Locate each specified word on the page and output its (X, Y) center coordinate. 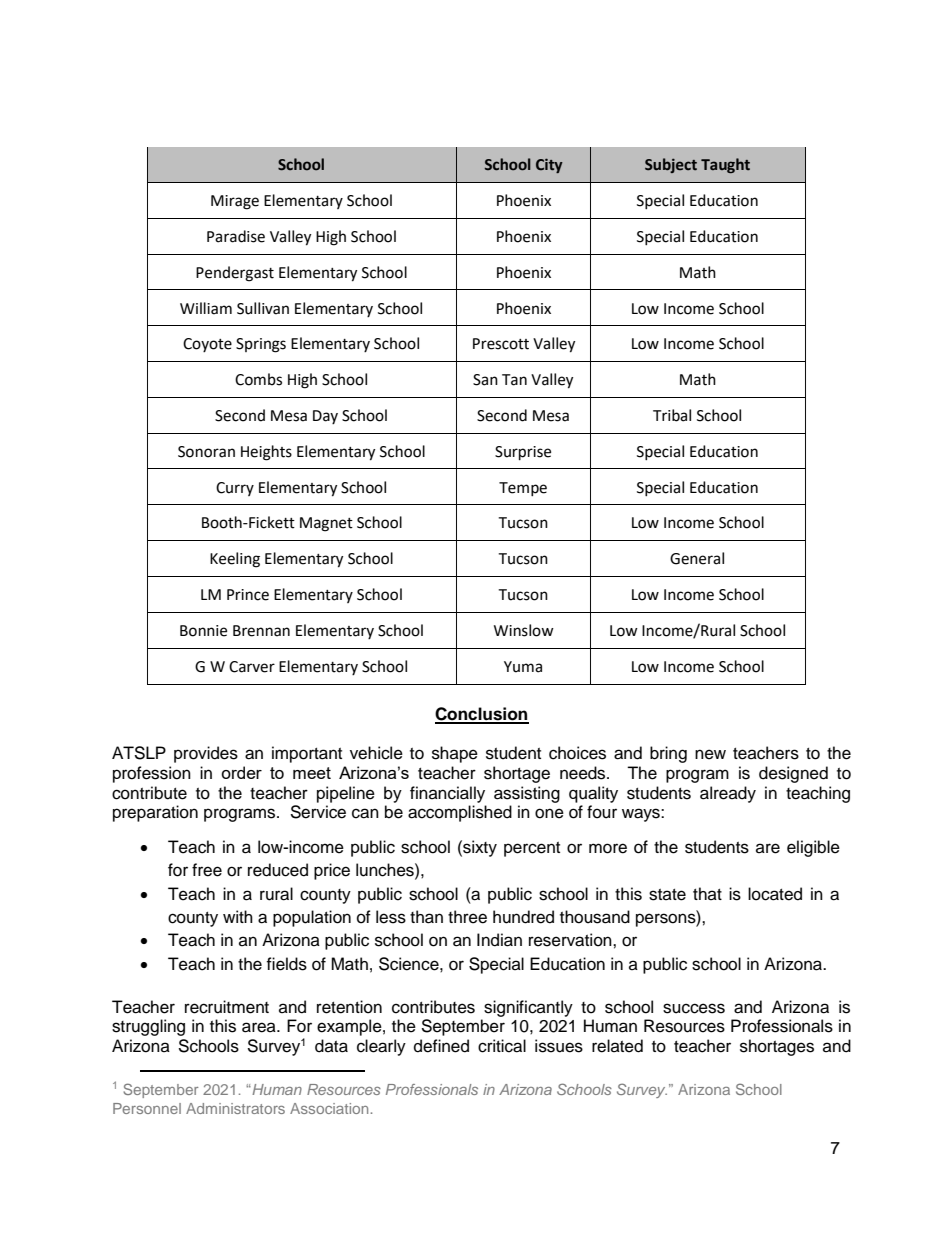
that (707, 893)
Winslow (524, 630)
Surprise (523, 453)
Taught (725, 165)
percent (532, 849)
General (697, 558)
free (207, 870)
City (549, 165)
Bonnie (203, 631)
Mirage (235, 202)
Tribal (672, 415)
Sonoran (206, 452)
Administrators (235, 1108)
